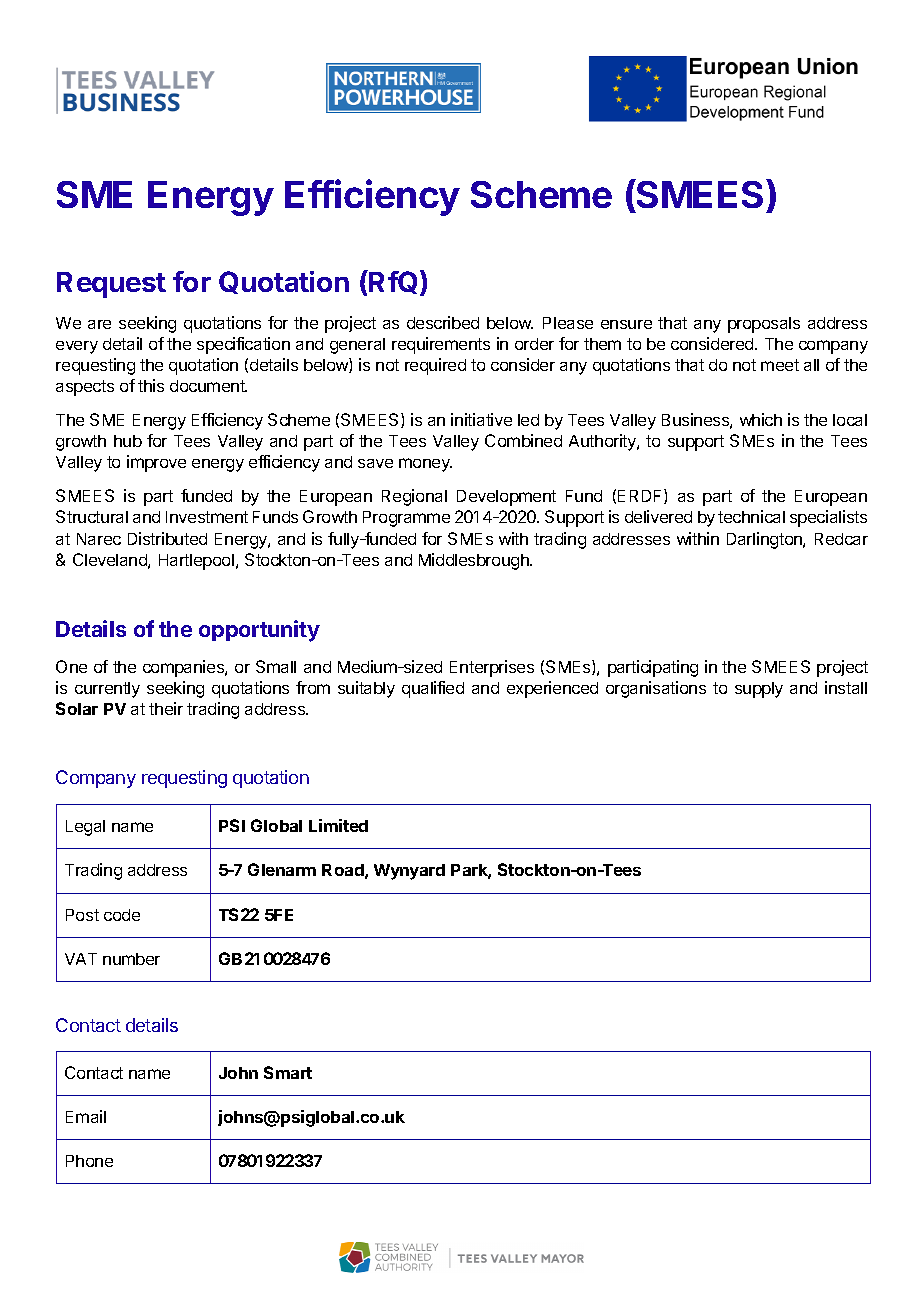  What do you see at coordinates (122, 915) in the page?
I see `code` at bounding box center [122, 915].
